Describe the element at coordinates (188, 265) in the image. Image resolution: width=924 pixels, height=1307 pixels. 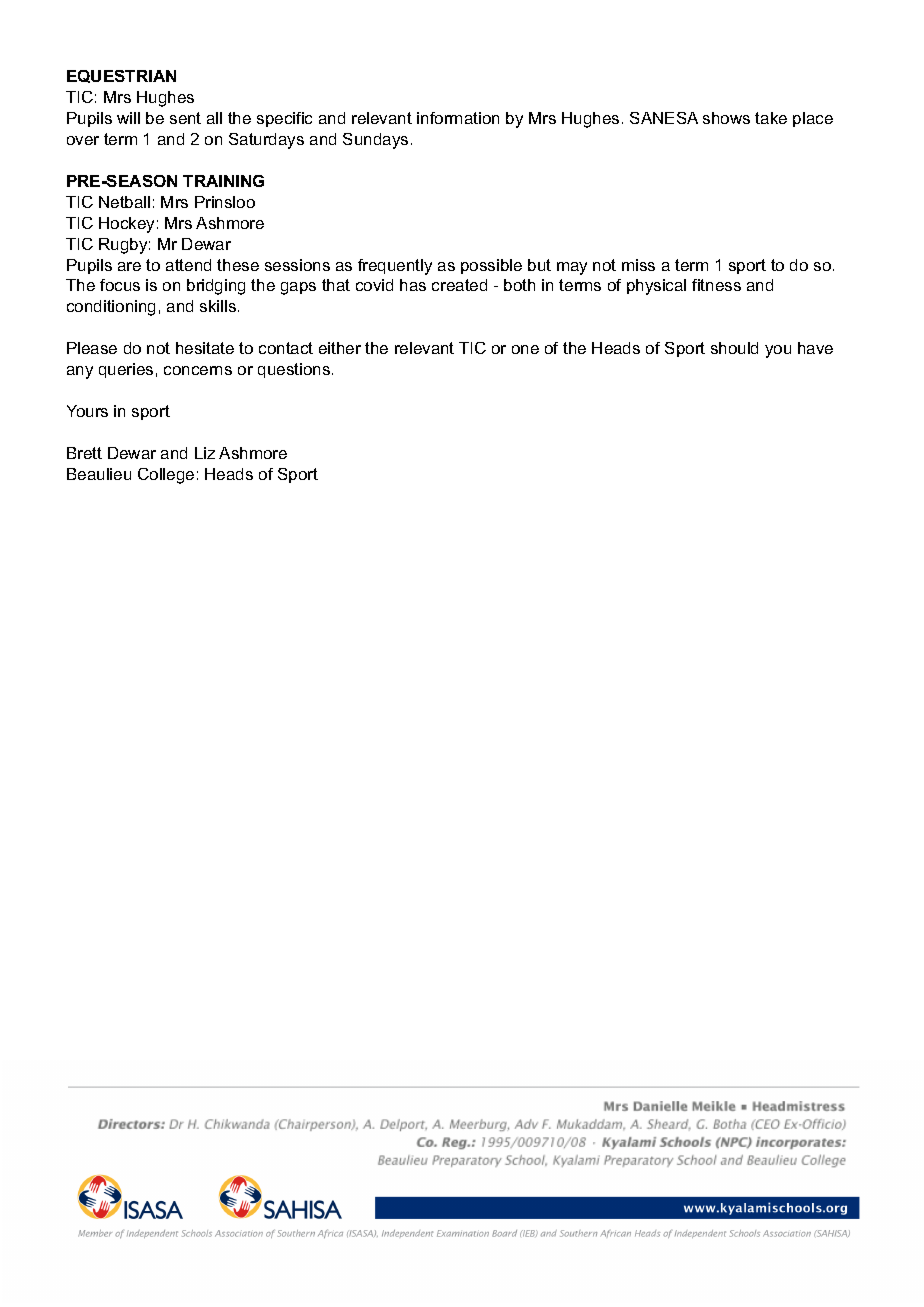
I see `attend` at that location.
